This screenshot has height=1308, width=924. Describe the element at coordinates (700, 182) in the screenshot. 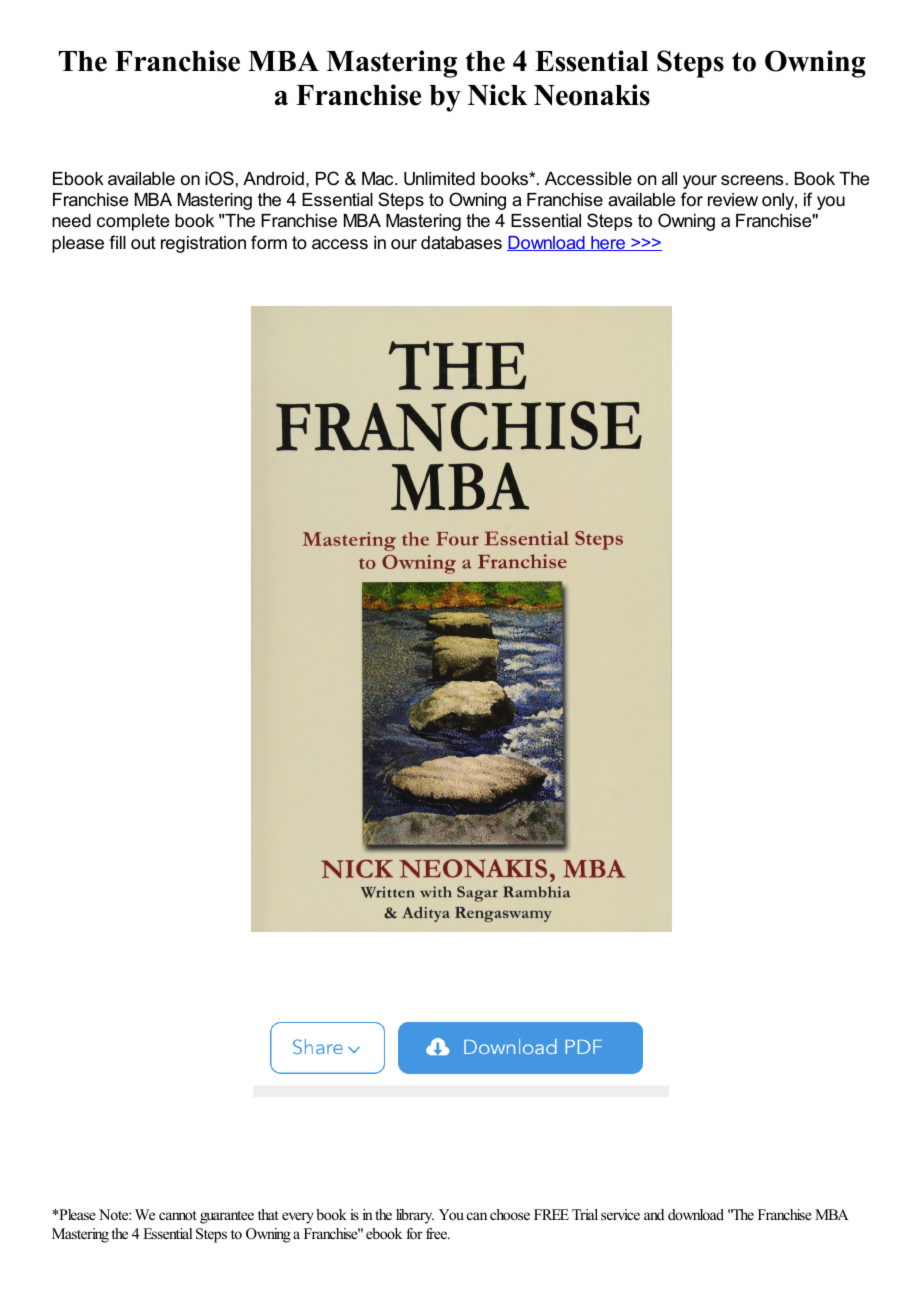

I see `your` at that location.
